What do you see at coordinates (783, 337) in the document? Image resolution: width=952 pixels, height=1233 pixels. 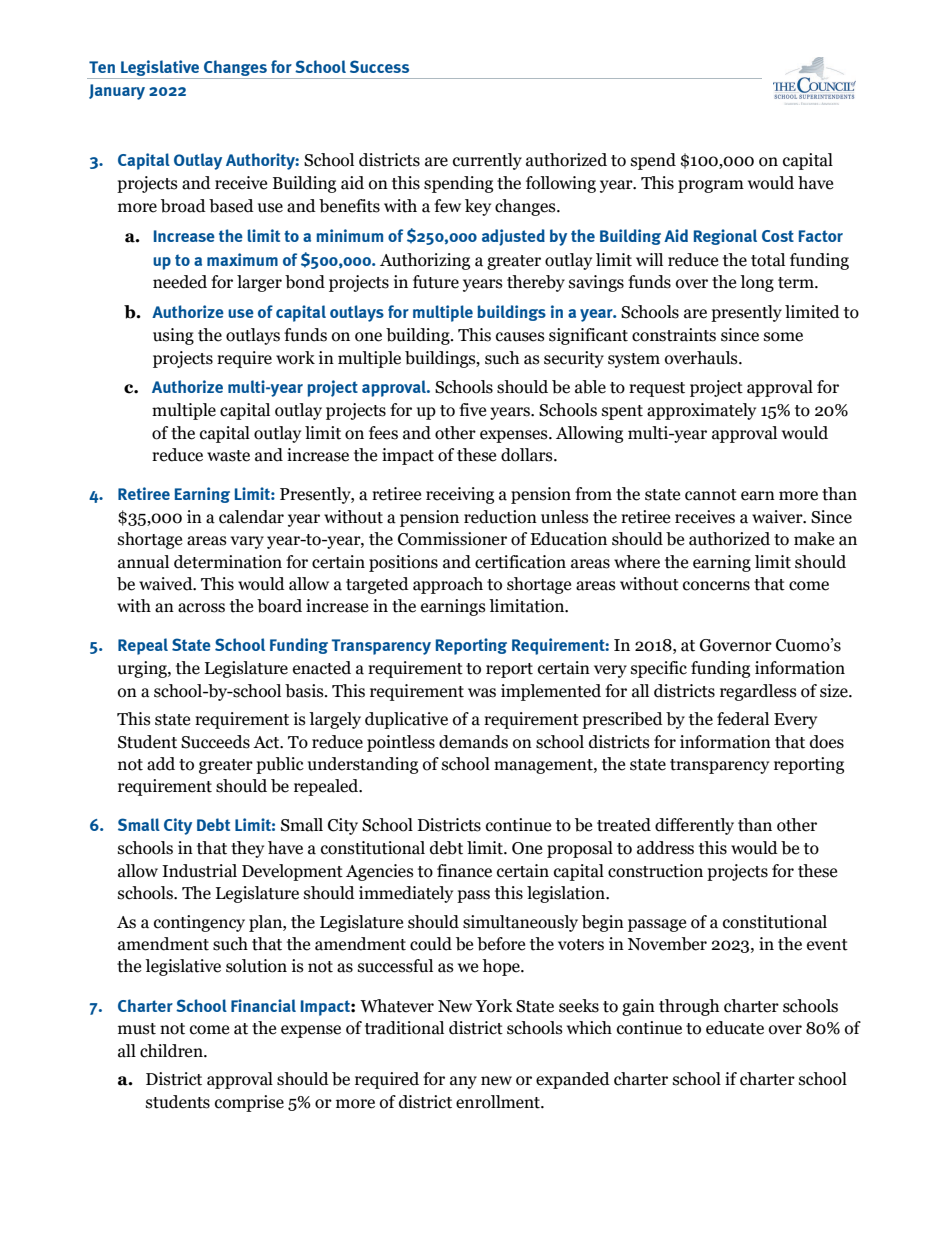 I see `some` at bounding box center [783, 337].
